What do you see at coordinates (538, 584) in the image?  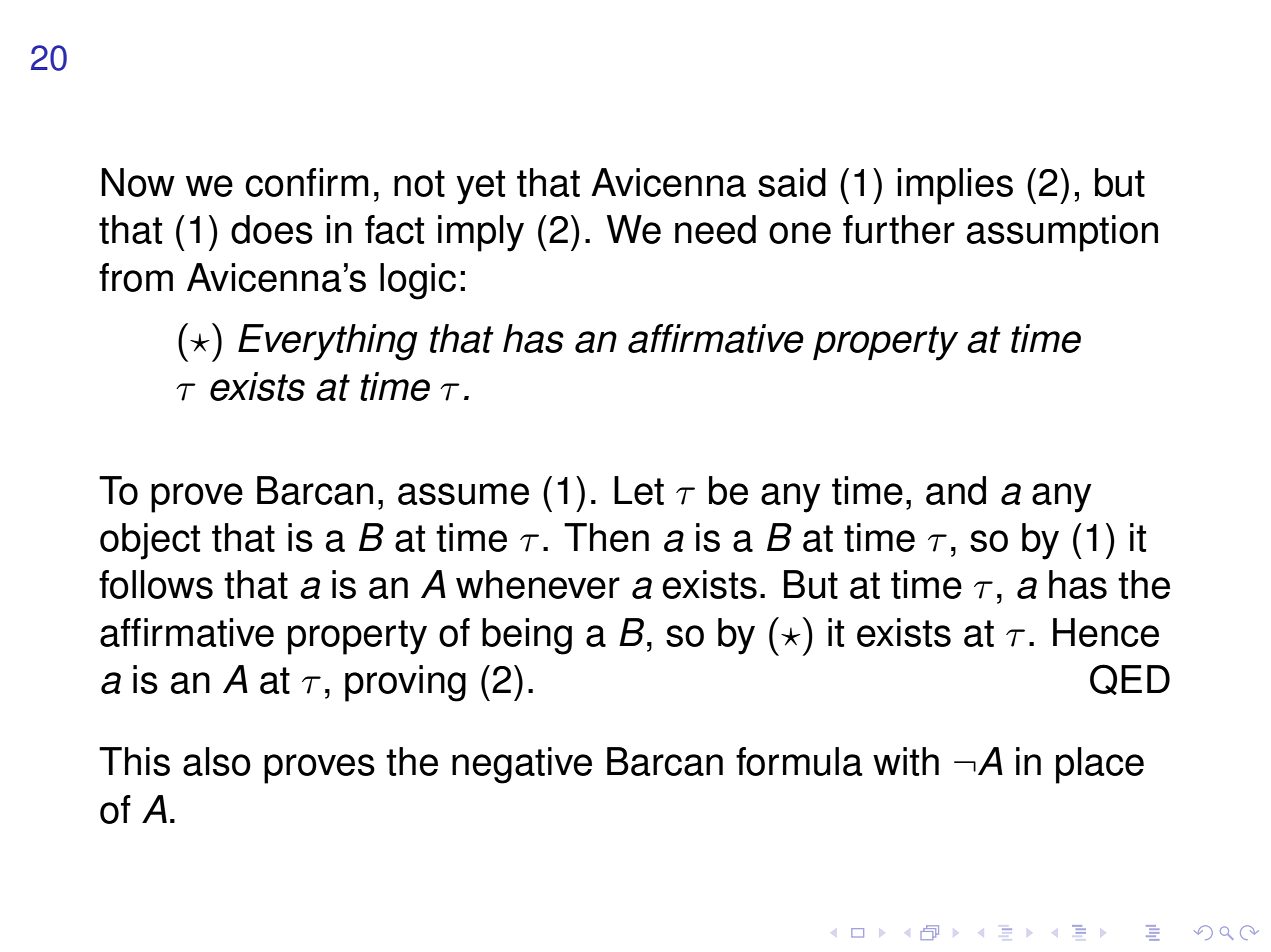 I see `whenever` at bounding box center [538, 584].
